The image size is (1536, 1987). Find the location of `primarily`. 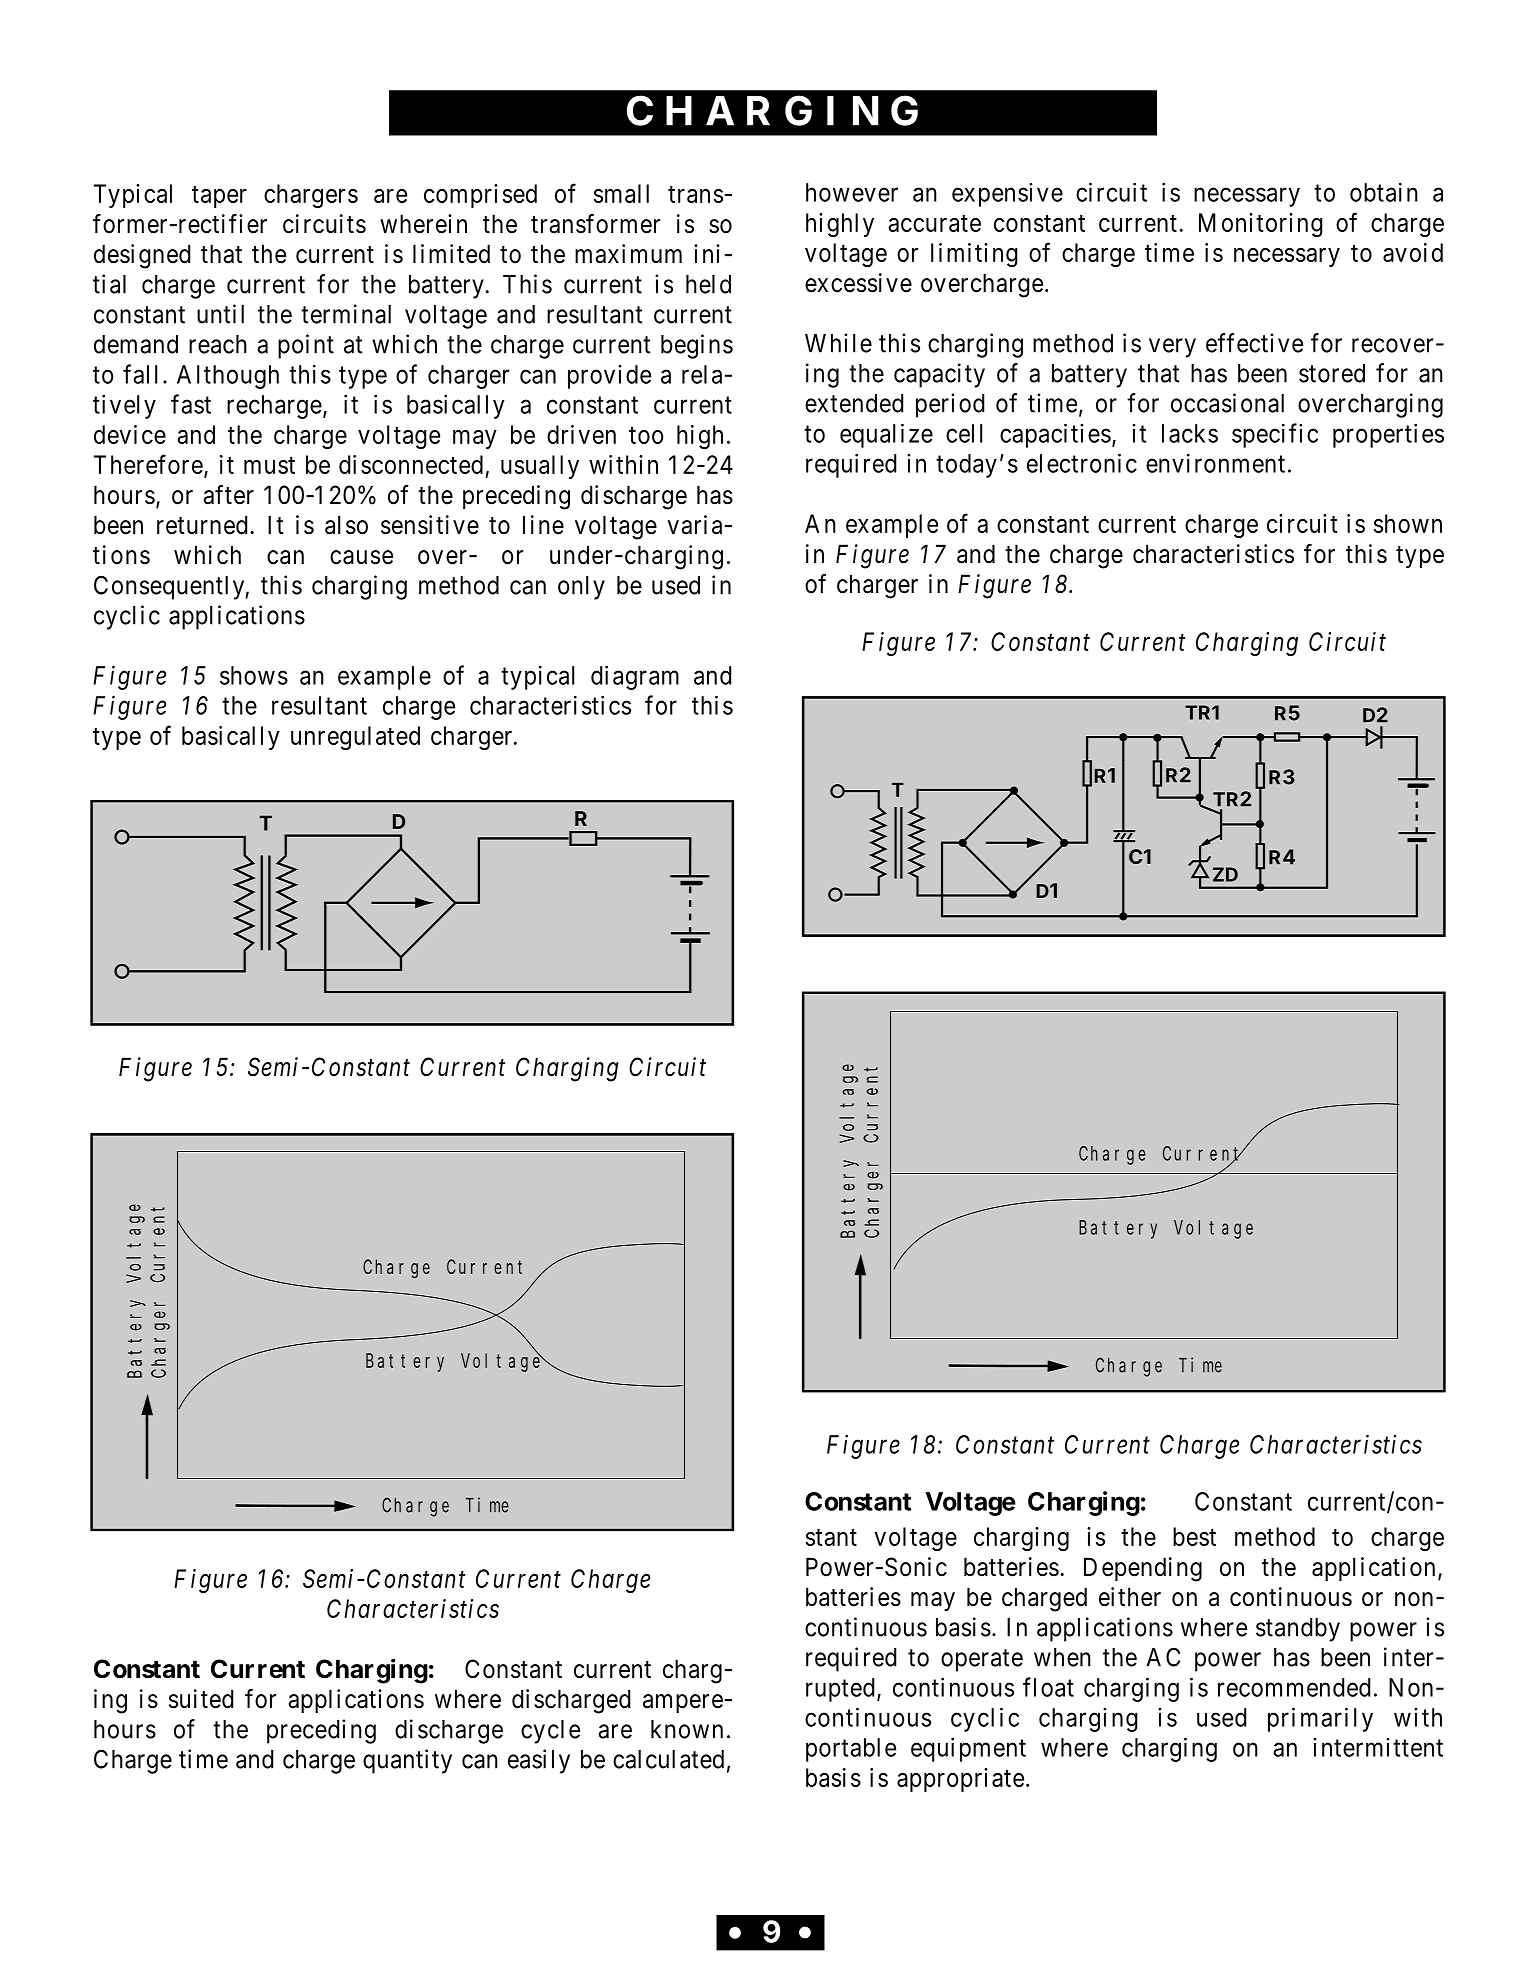

primarily is located at coordinates (1320, 1719).
